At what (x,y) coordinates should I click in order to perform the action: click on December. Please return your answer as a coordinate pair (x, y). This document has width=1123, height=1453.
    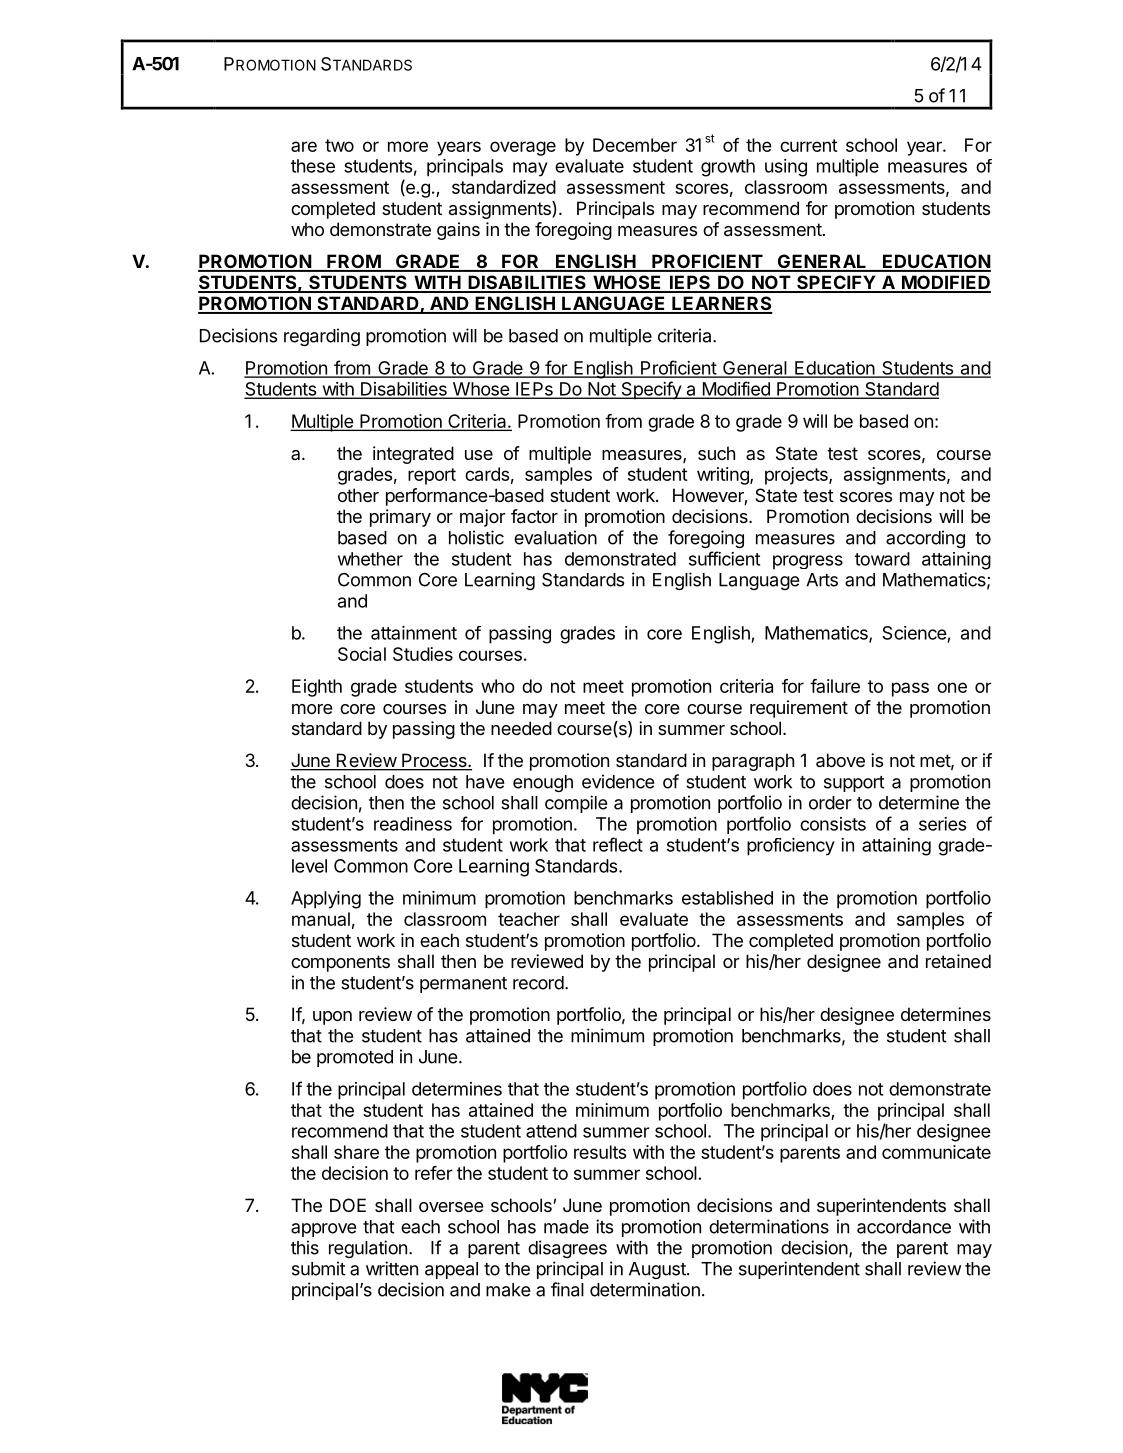
    Looking at the image, I should click on (635, 145).
